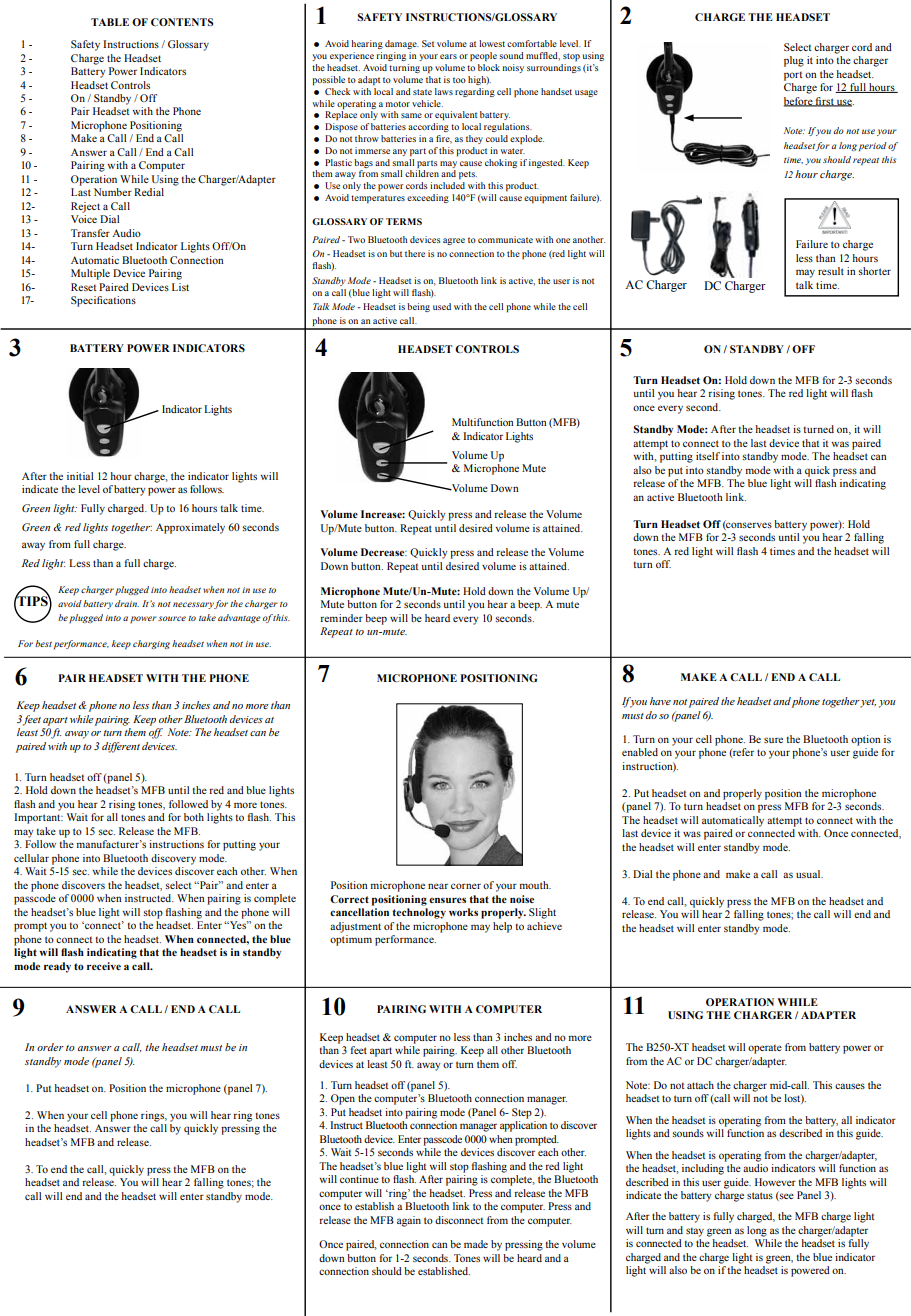 The width and height of the image is (911, 1316). I want to click on ears, so click(448, 56).
